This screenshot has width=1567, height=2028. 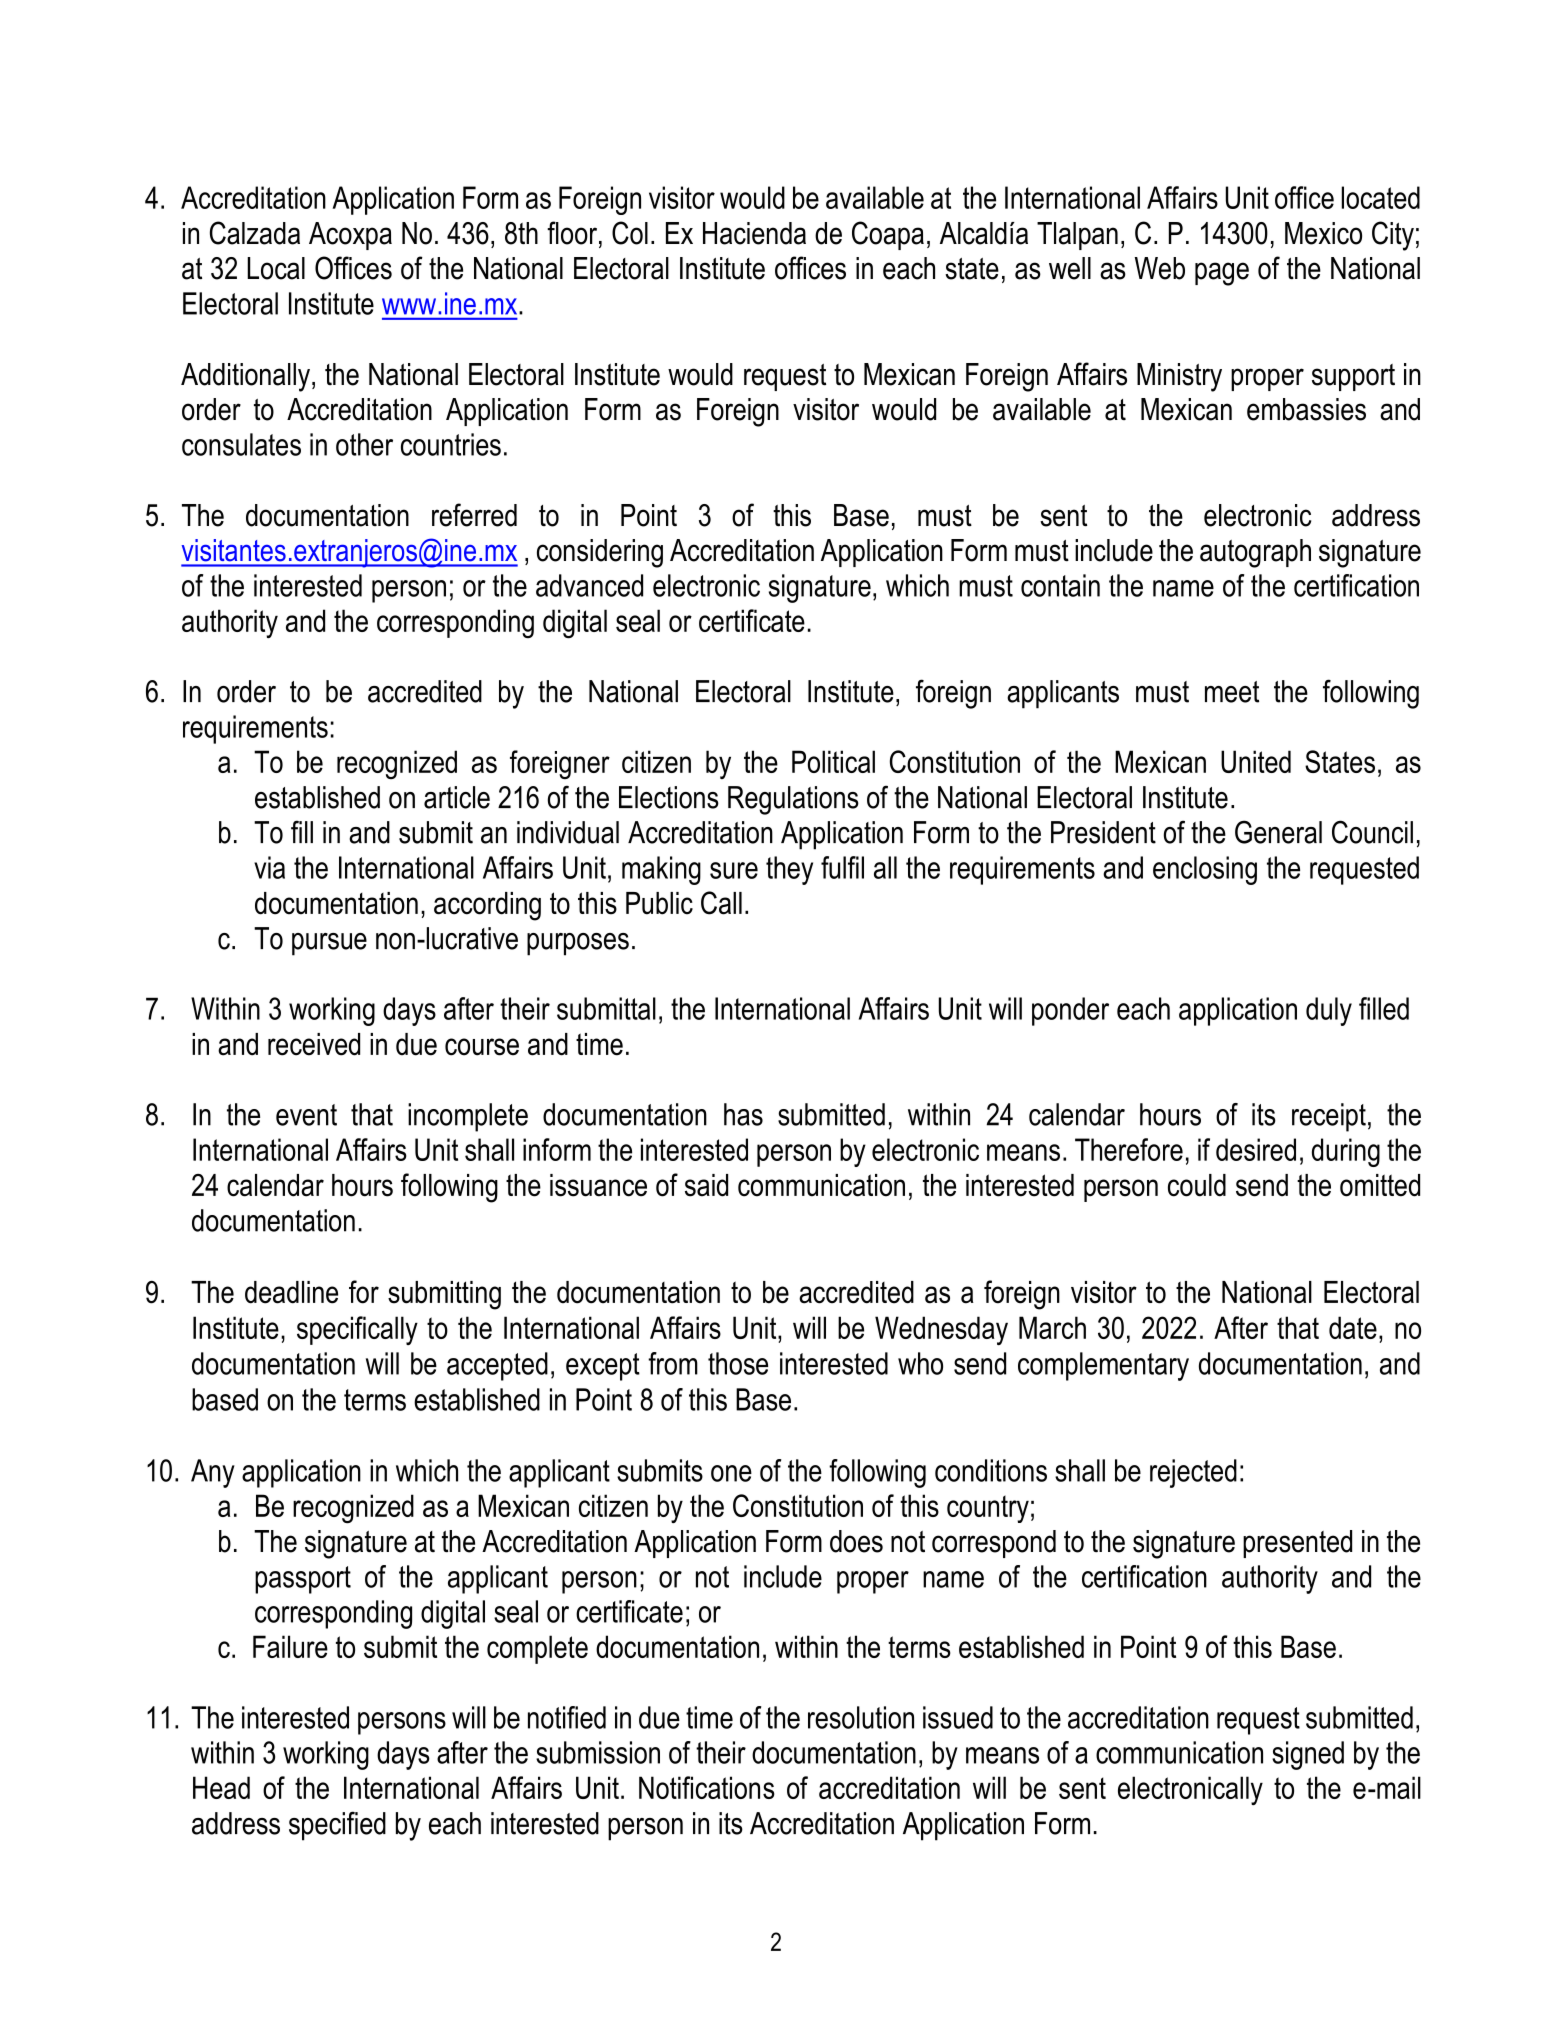 I want to click on accepted, so click(x=497, y=1366).
